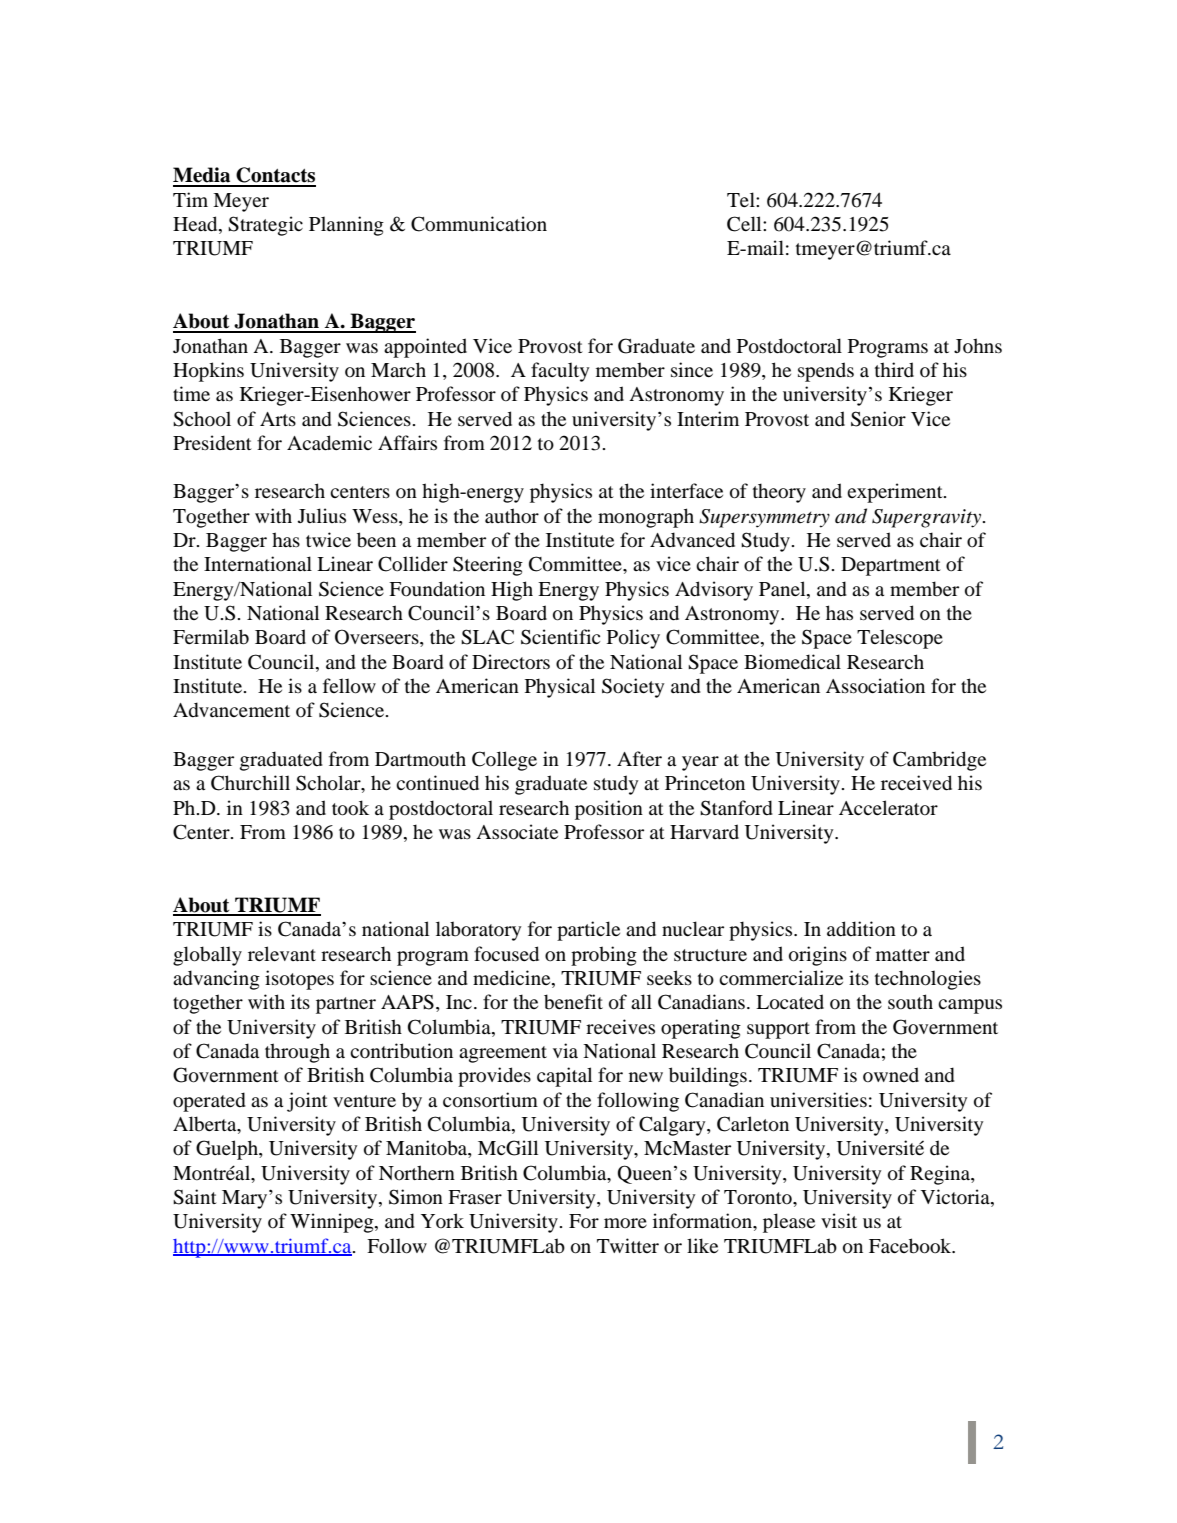 The width and height of the screenshot is (1177, 1523). Describe the element at coordinates (888, 808) in the screenshot. I see `Accelerator` at that location.
